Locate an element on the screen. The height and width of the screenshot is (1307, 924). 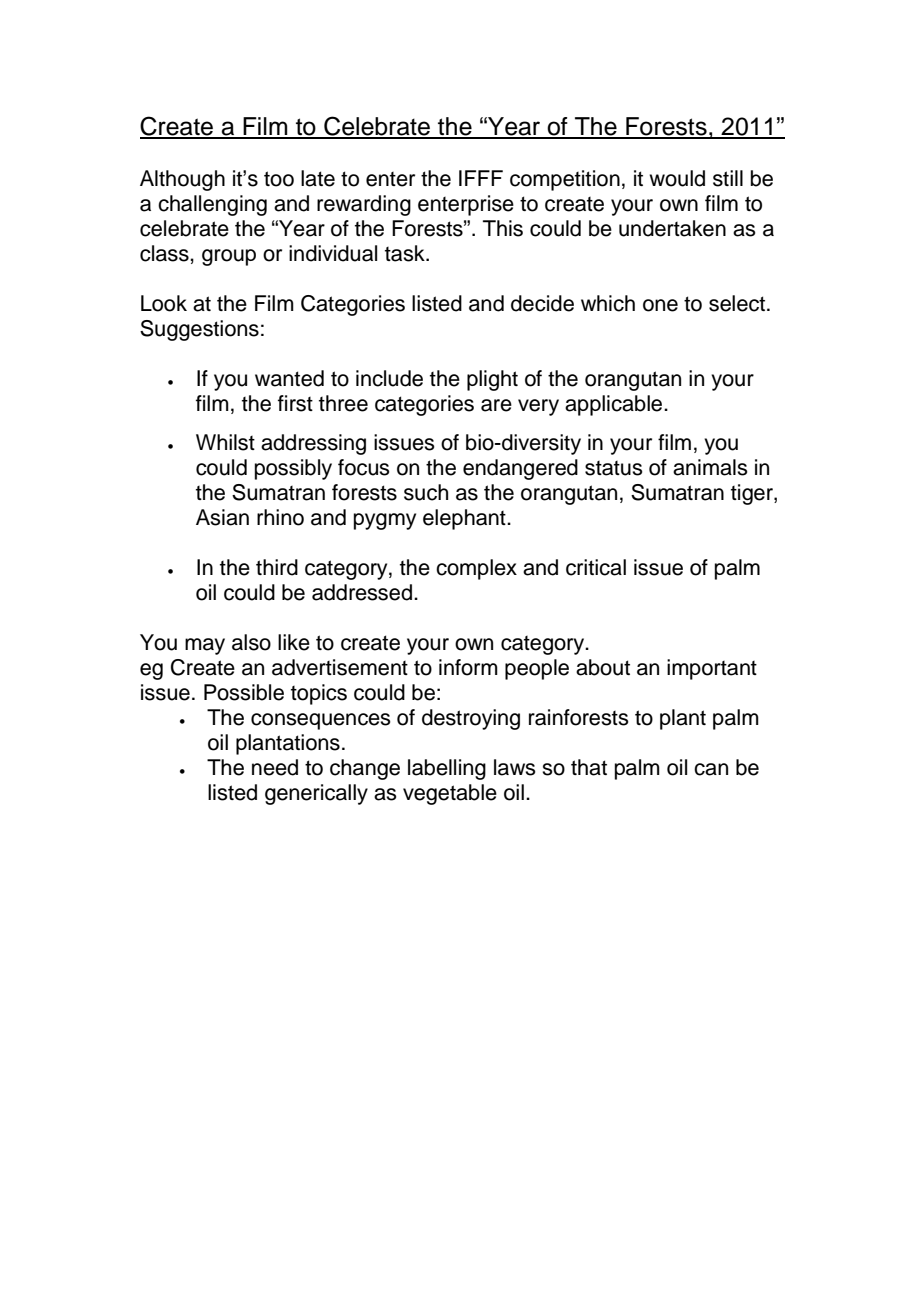
Asian is located at coordinates (222, 517).
